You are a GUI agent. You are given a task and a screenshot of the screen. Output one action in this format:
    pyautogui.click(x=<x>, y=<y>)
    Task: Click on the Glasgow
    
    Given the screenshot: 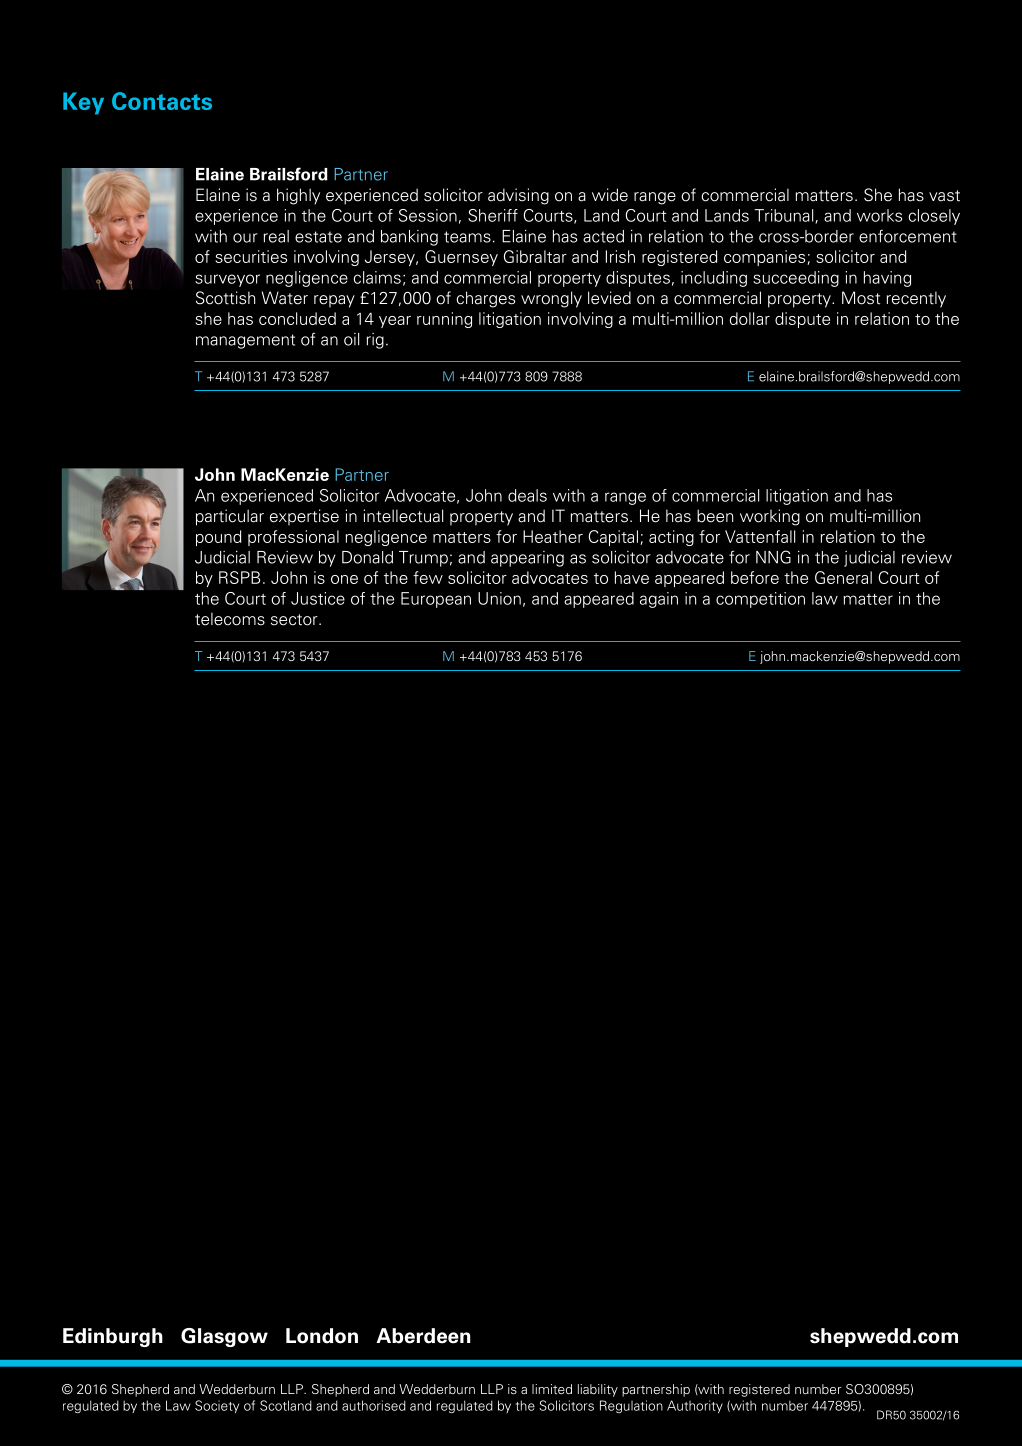 What is the action you would take?
    pyautogui.click(x=224, y=1337)
